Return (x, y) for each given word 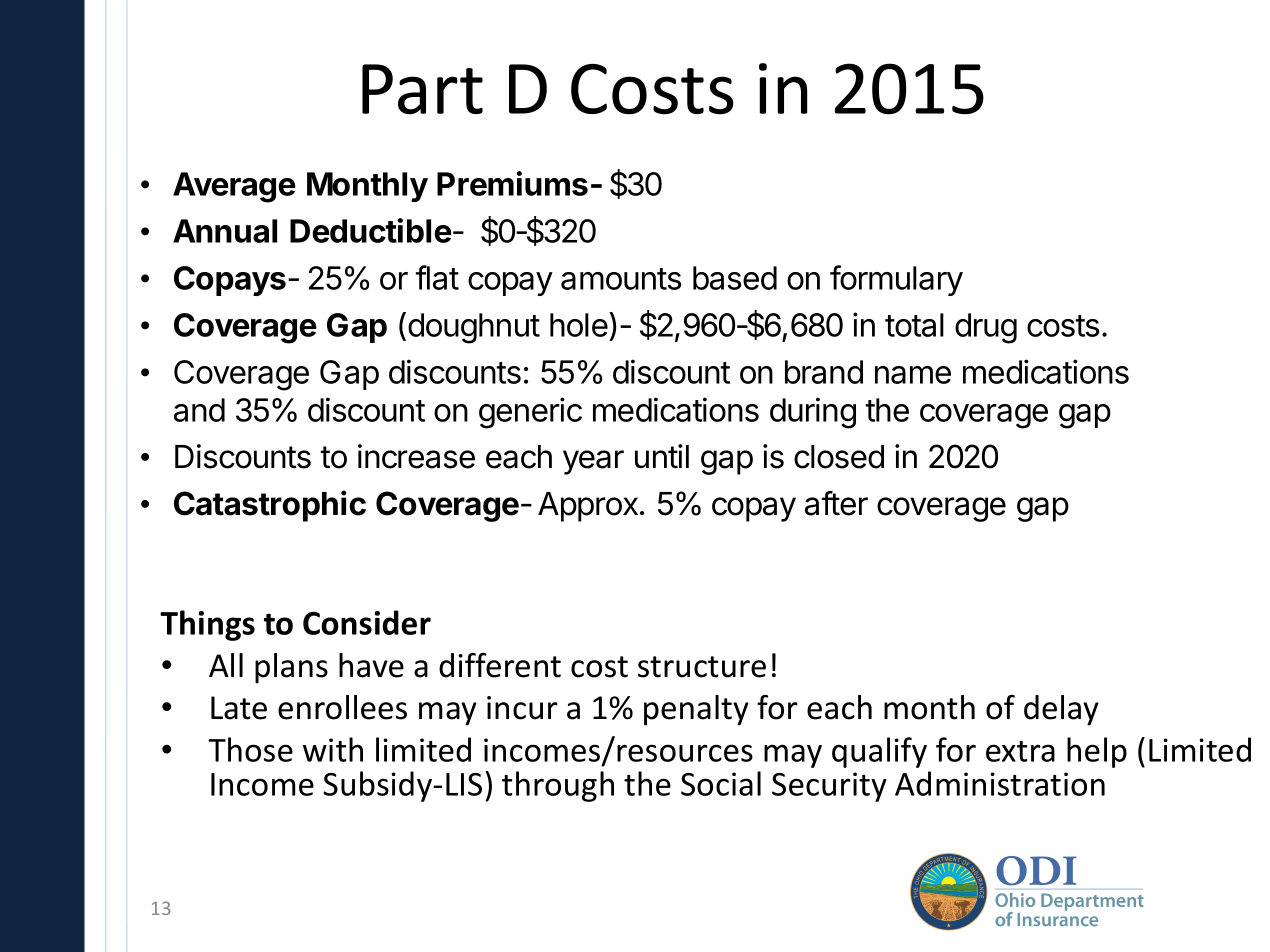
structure (702, 667)
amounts (621, 279)
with (333, 749)
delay (1061, 710)
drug (986, 328)
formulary (896, 280)
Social (721, 783)
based (735, 278)
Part (422, 89)
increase (416, 456)
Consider (367, 622)
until (662, 456)
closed (839, 457)
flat (437, 277)
